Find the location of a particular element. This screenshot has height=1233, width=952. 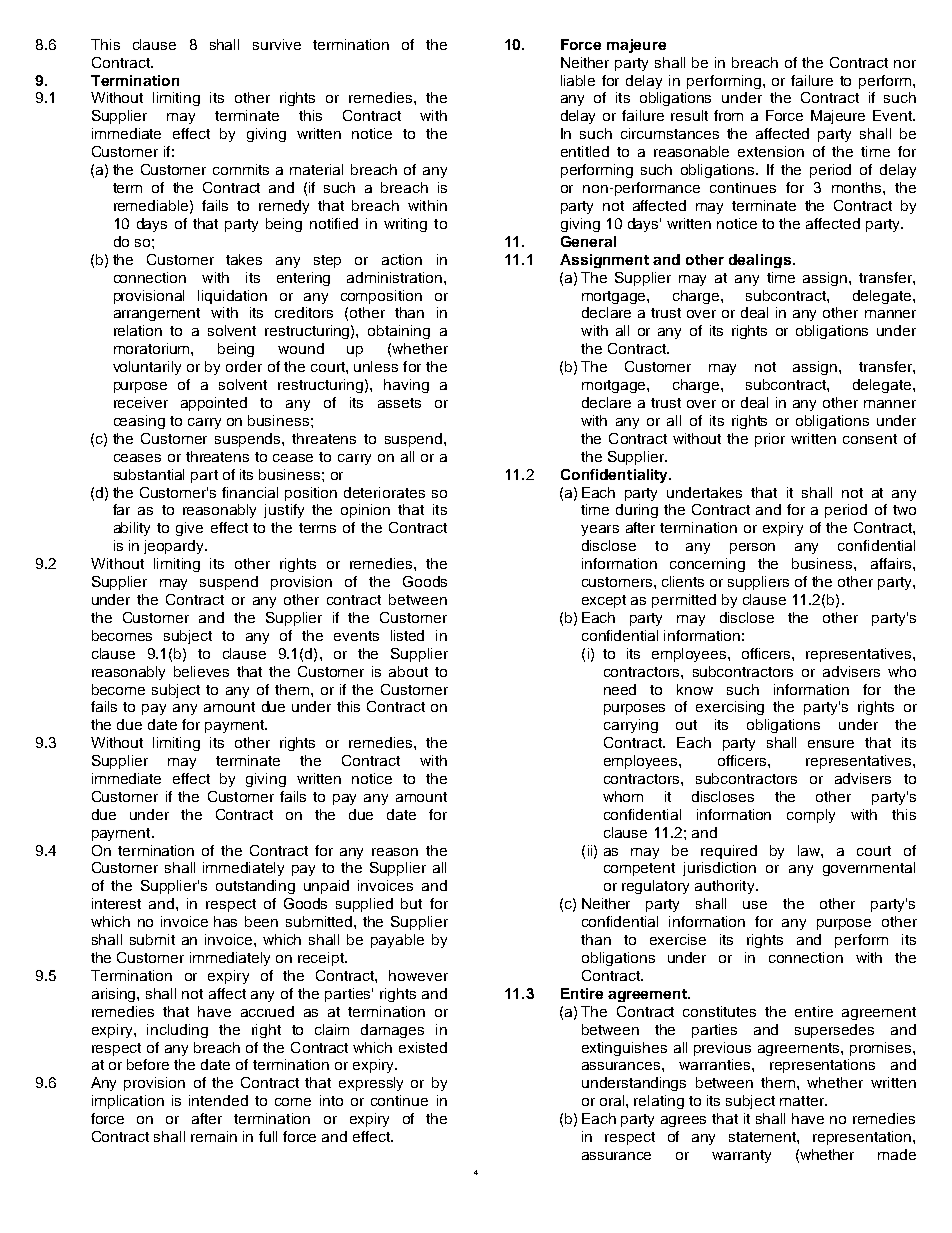

whom is located at coordinates (623, 796).
